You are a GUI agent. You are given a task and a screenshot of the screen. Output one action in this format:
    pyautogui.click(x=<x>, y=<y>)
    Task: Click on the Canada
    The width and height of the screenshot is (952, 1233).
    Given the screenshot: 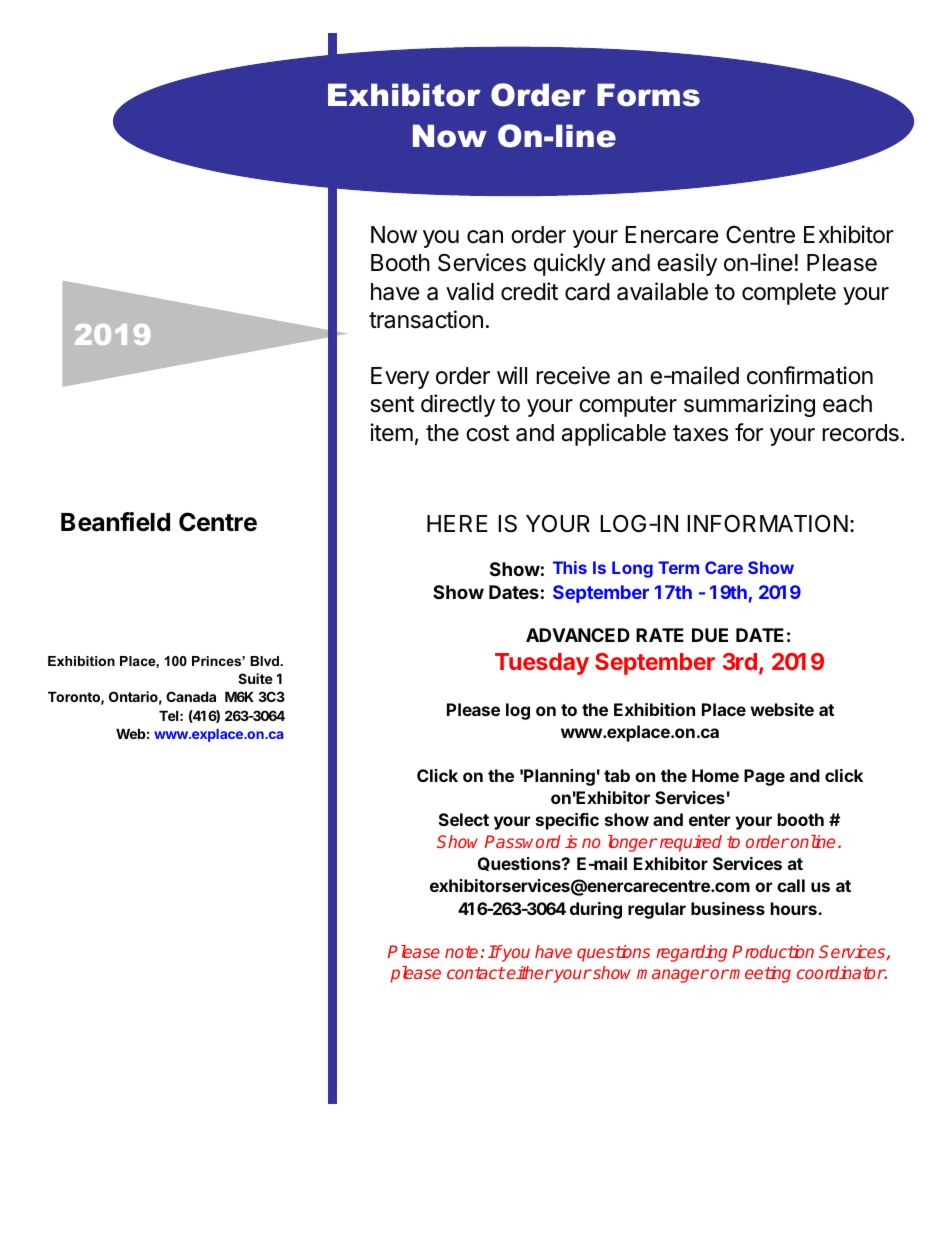 What is the action you would take?
    pyautogui.click(x=191, y=696)
